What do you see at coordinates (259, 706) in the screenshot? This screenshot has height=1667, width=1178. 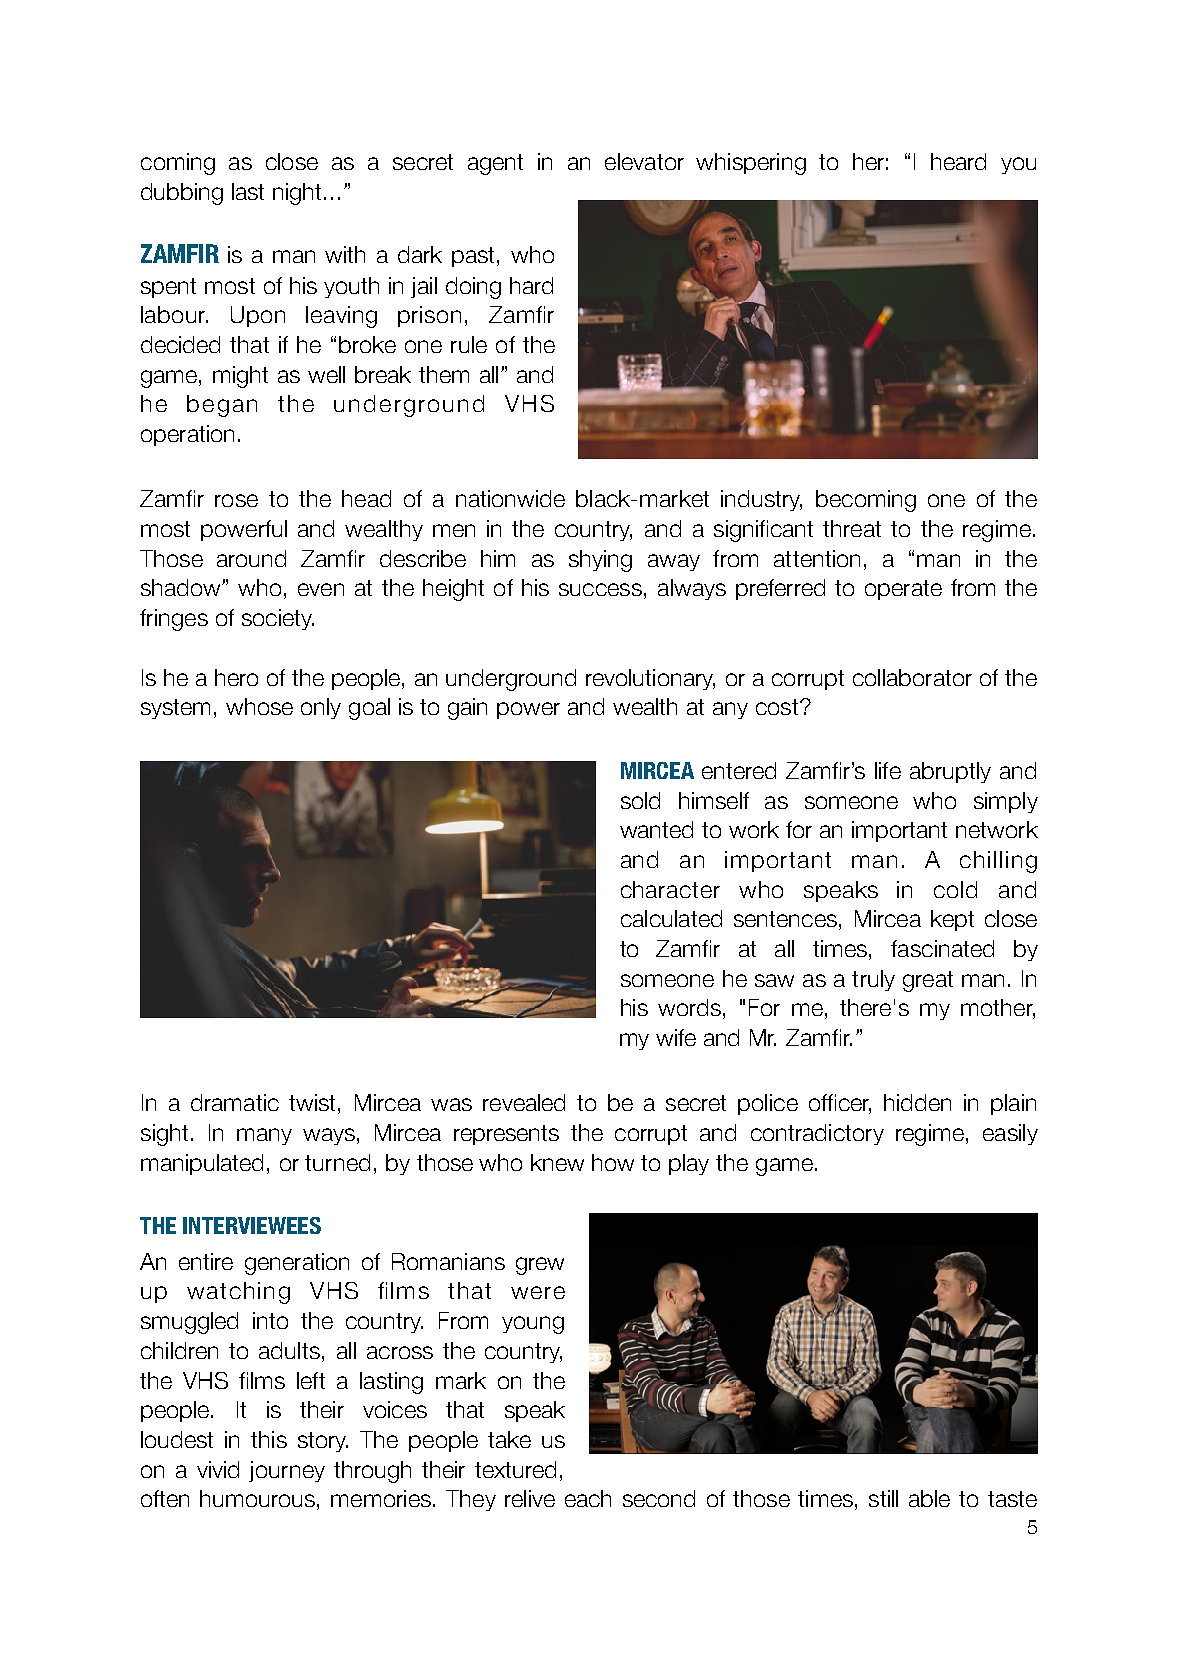 I see `whose` at bounding box center [259, 706].
